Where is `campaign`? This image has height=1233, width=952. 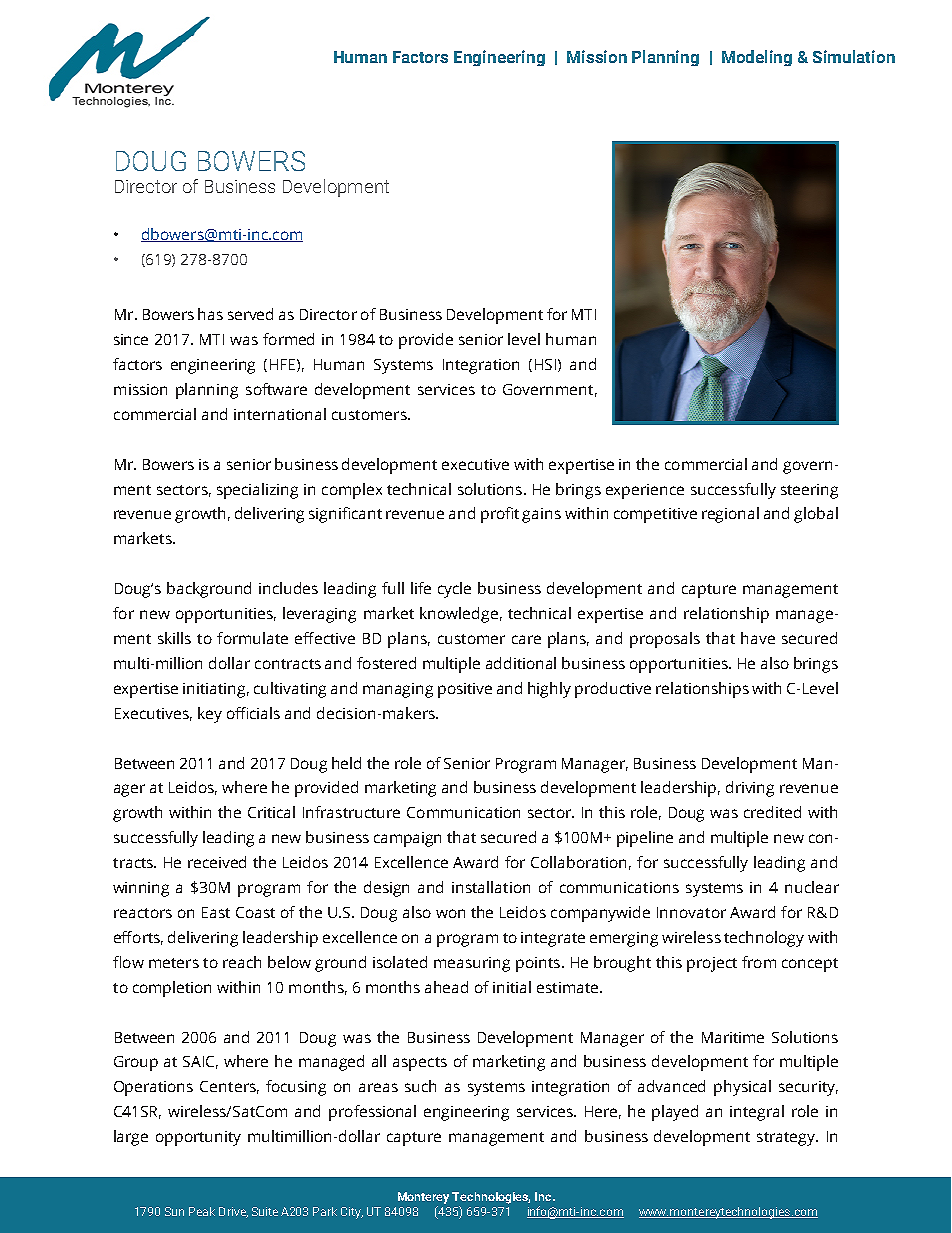 campaign is located at coordinates (407, 839).
